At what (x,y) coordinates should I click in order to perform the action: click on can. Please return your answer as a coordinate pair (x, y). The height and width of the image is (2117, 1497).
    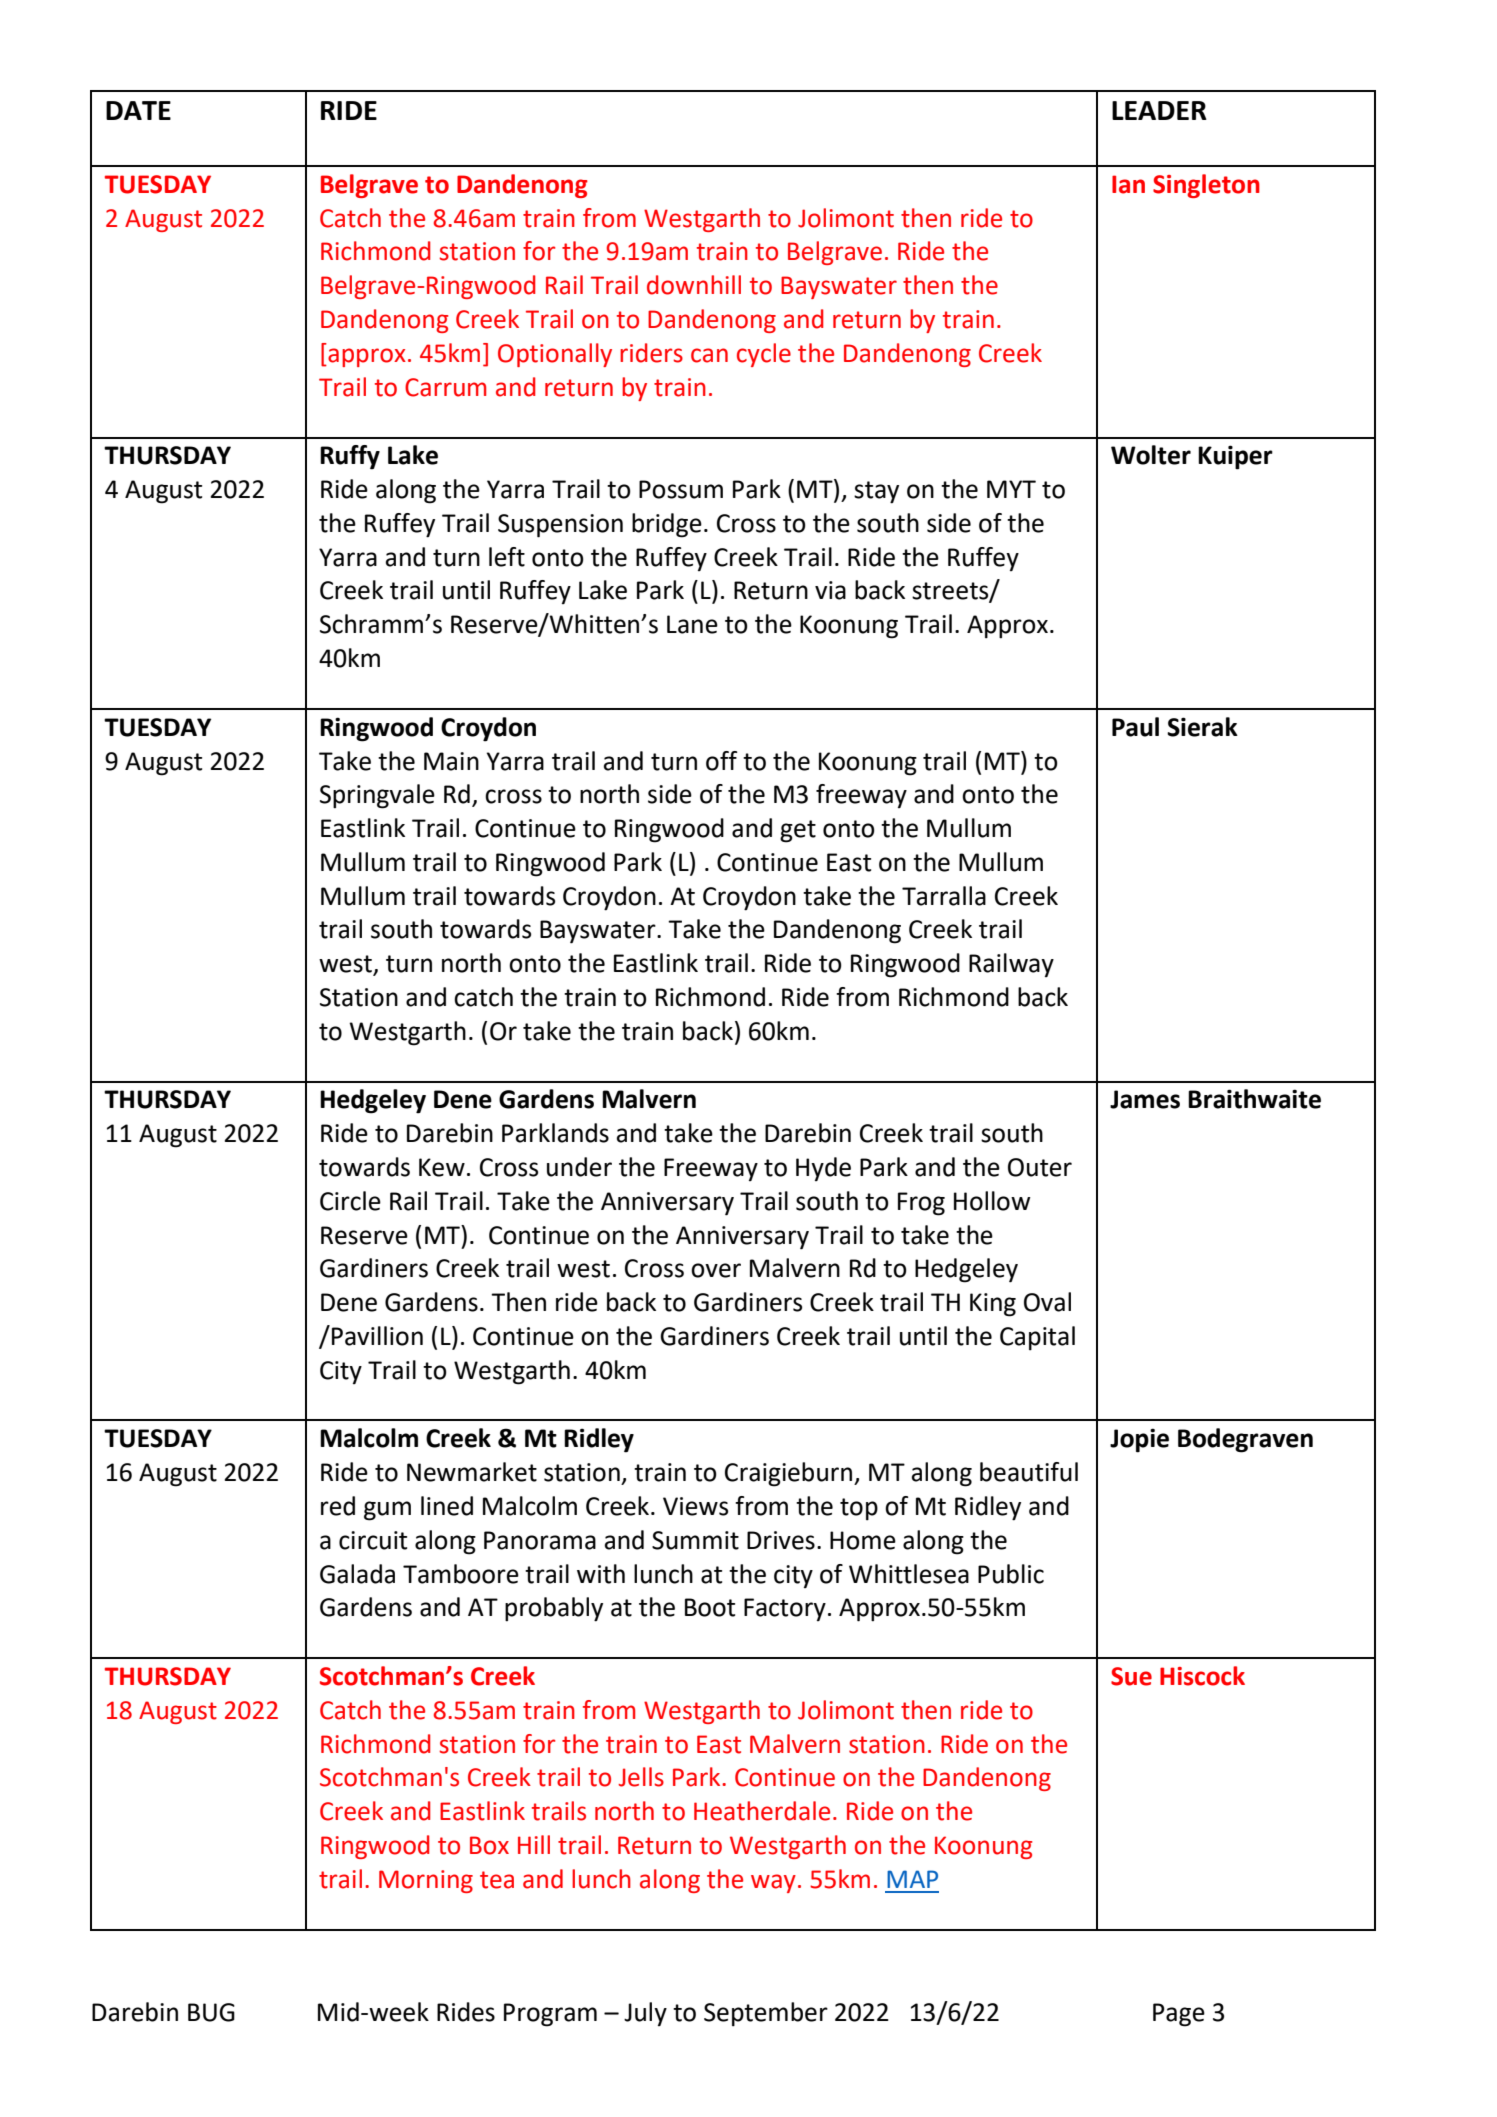
    Looking at the image, I should click on (709, 355).
